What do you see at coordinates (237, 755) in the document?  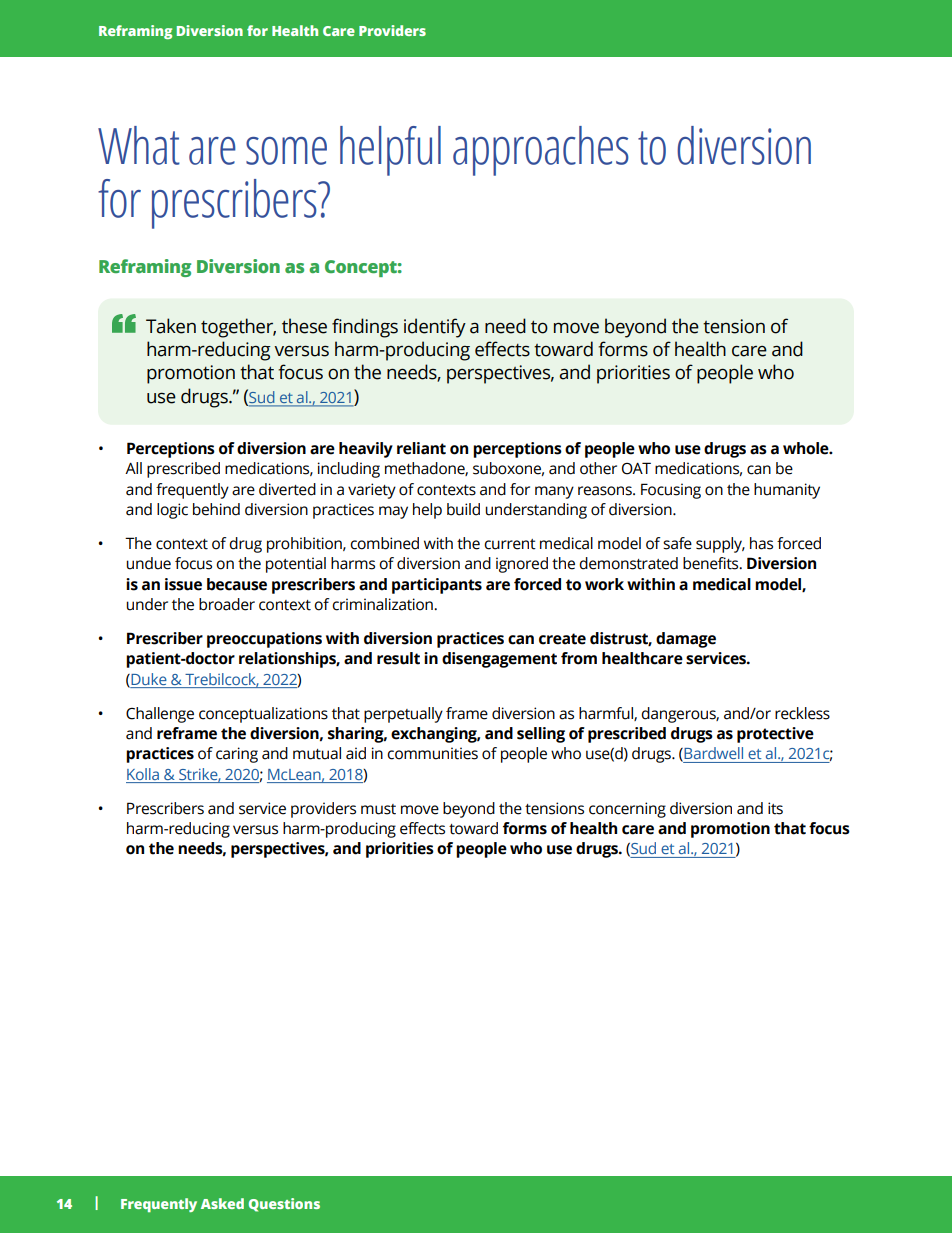 I see `caring` at bounding box center [237, 755].
